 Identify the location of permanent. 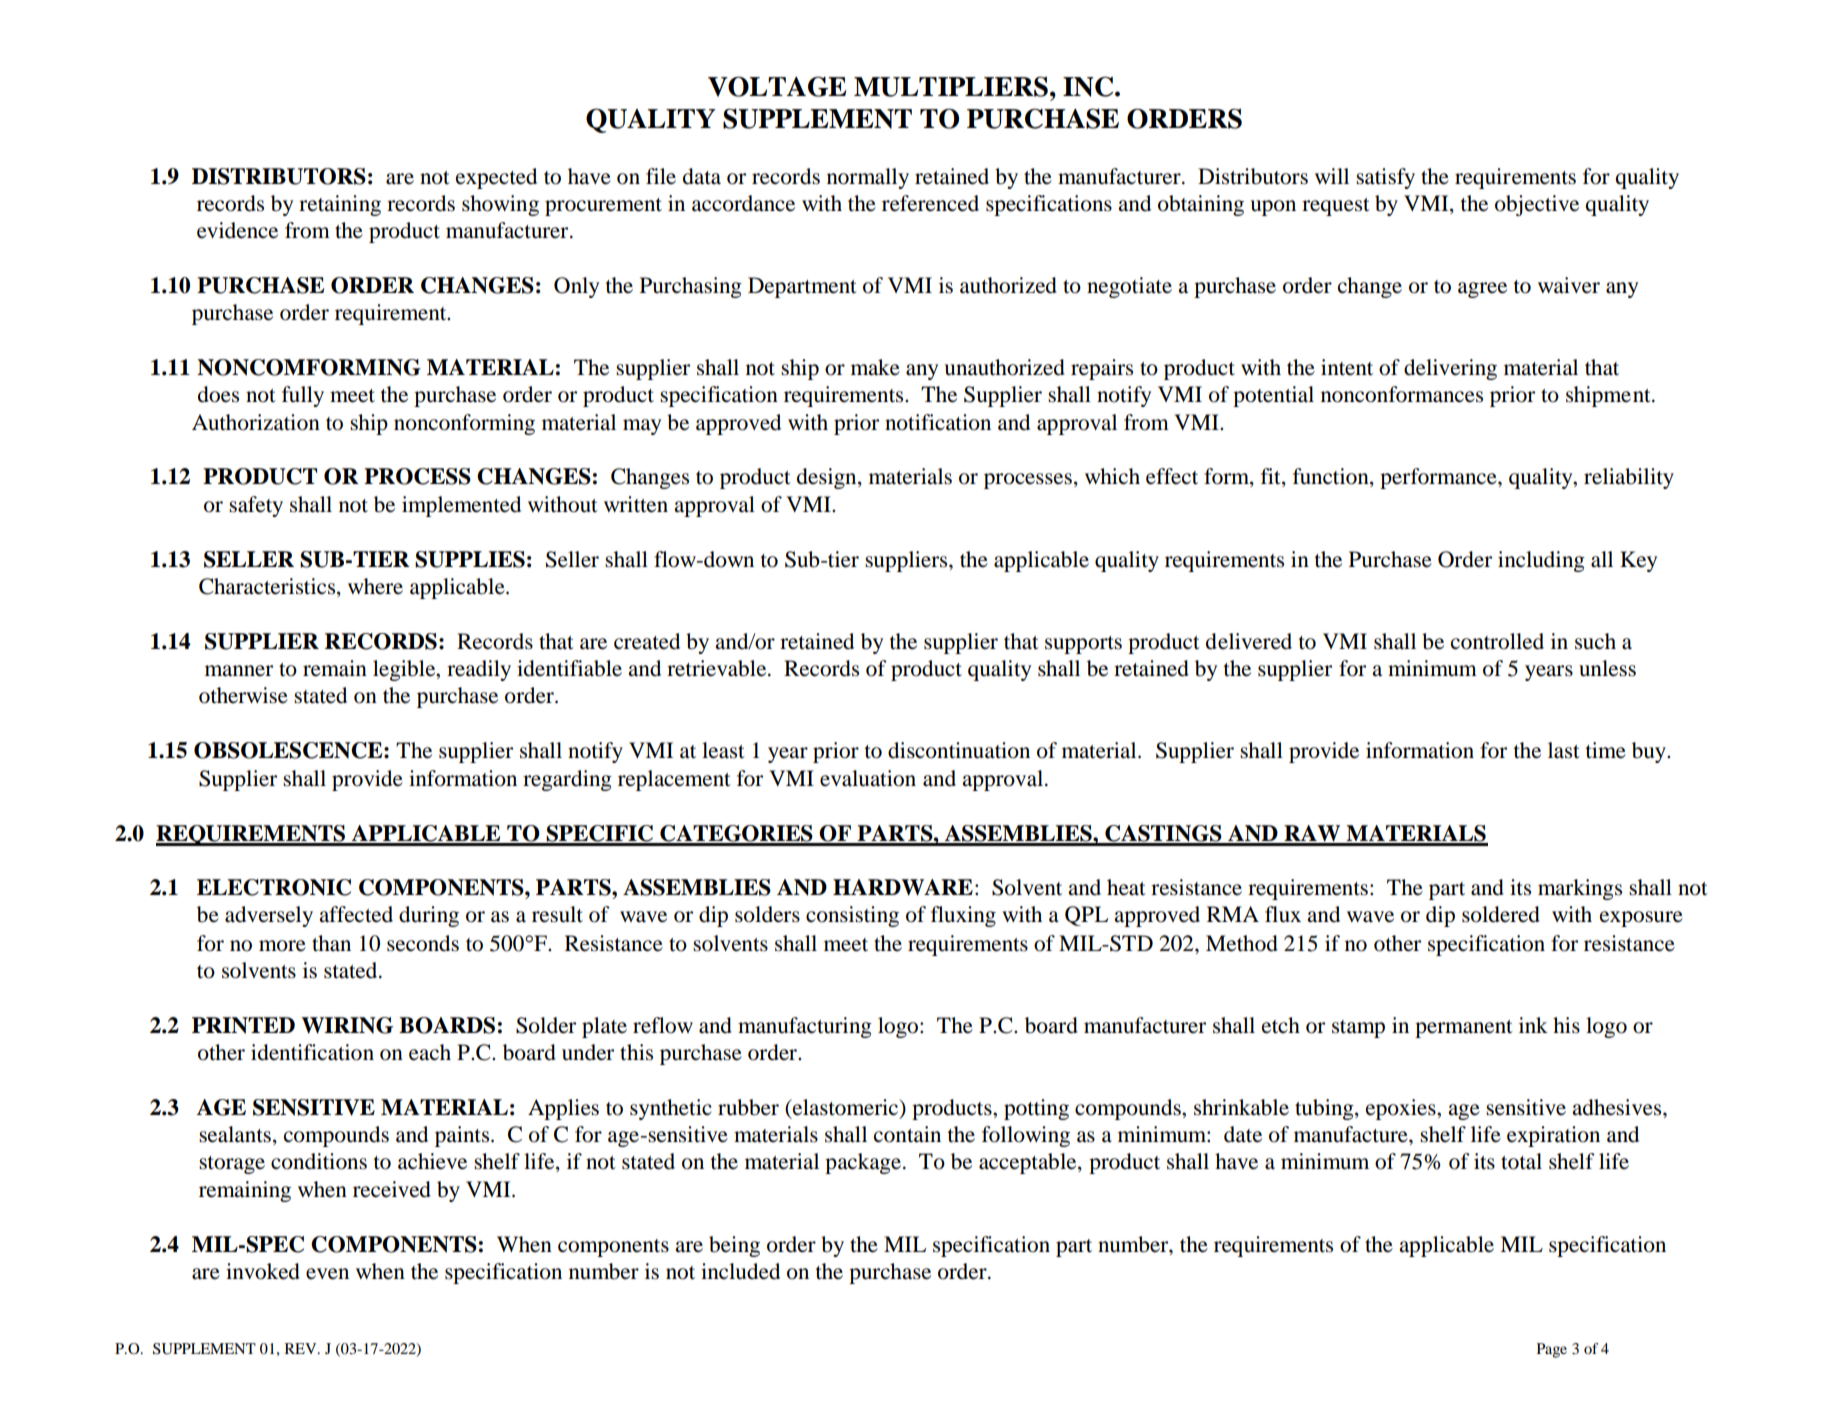
(1464, 1029).
